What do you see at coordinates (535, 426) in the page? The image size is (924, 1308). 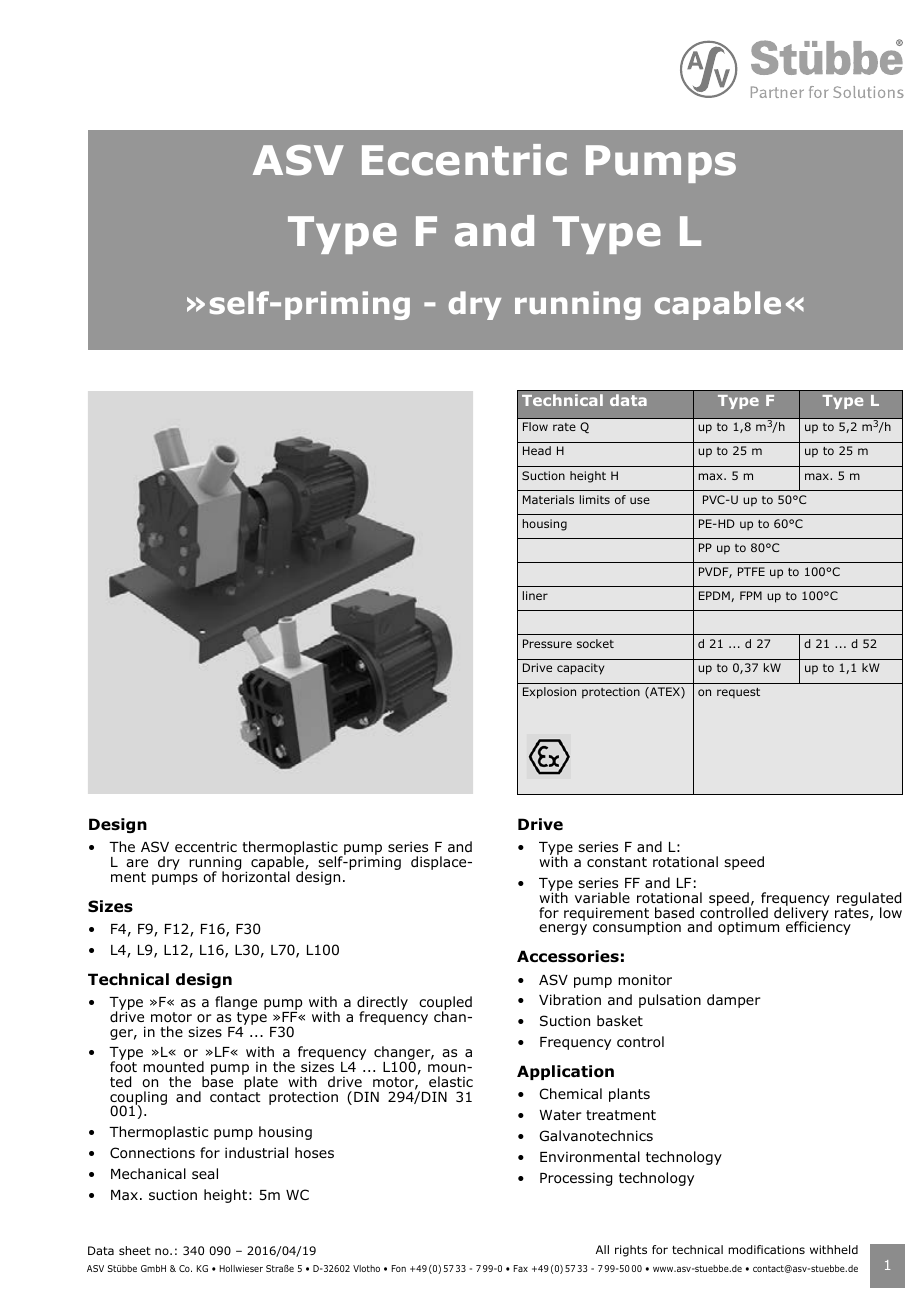 I see `Flow` at bounding box center [535, 426].
